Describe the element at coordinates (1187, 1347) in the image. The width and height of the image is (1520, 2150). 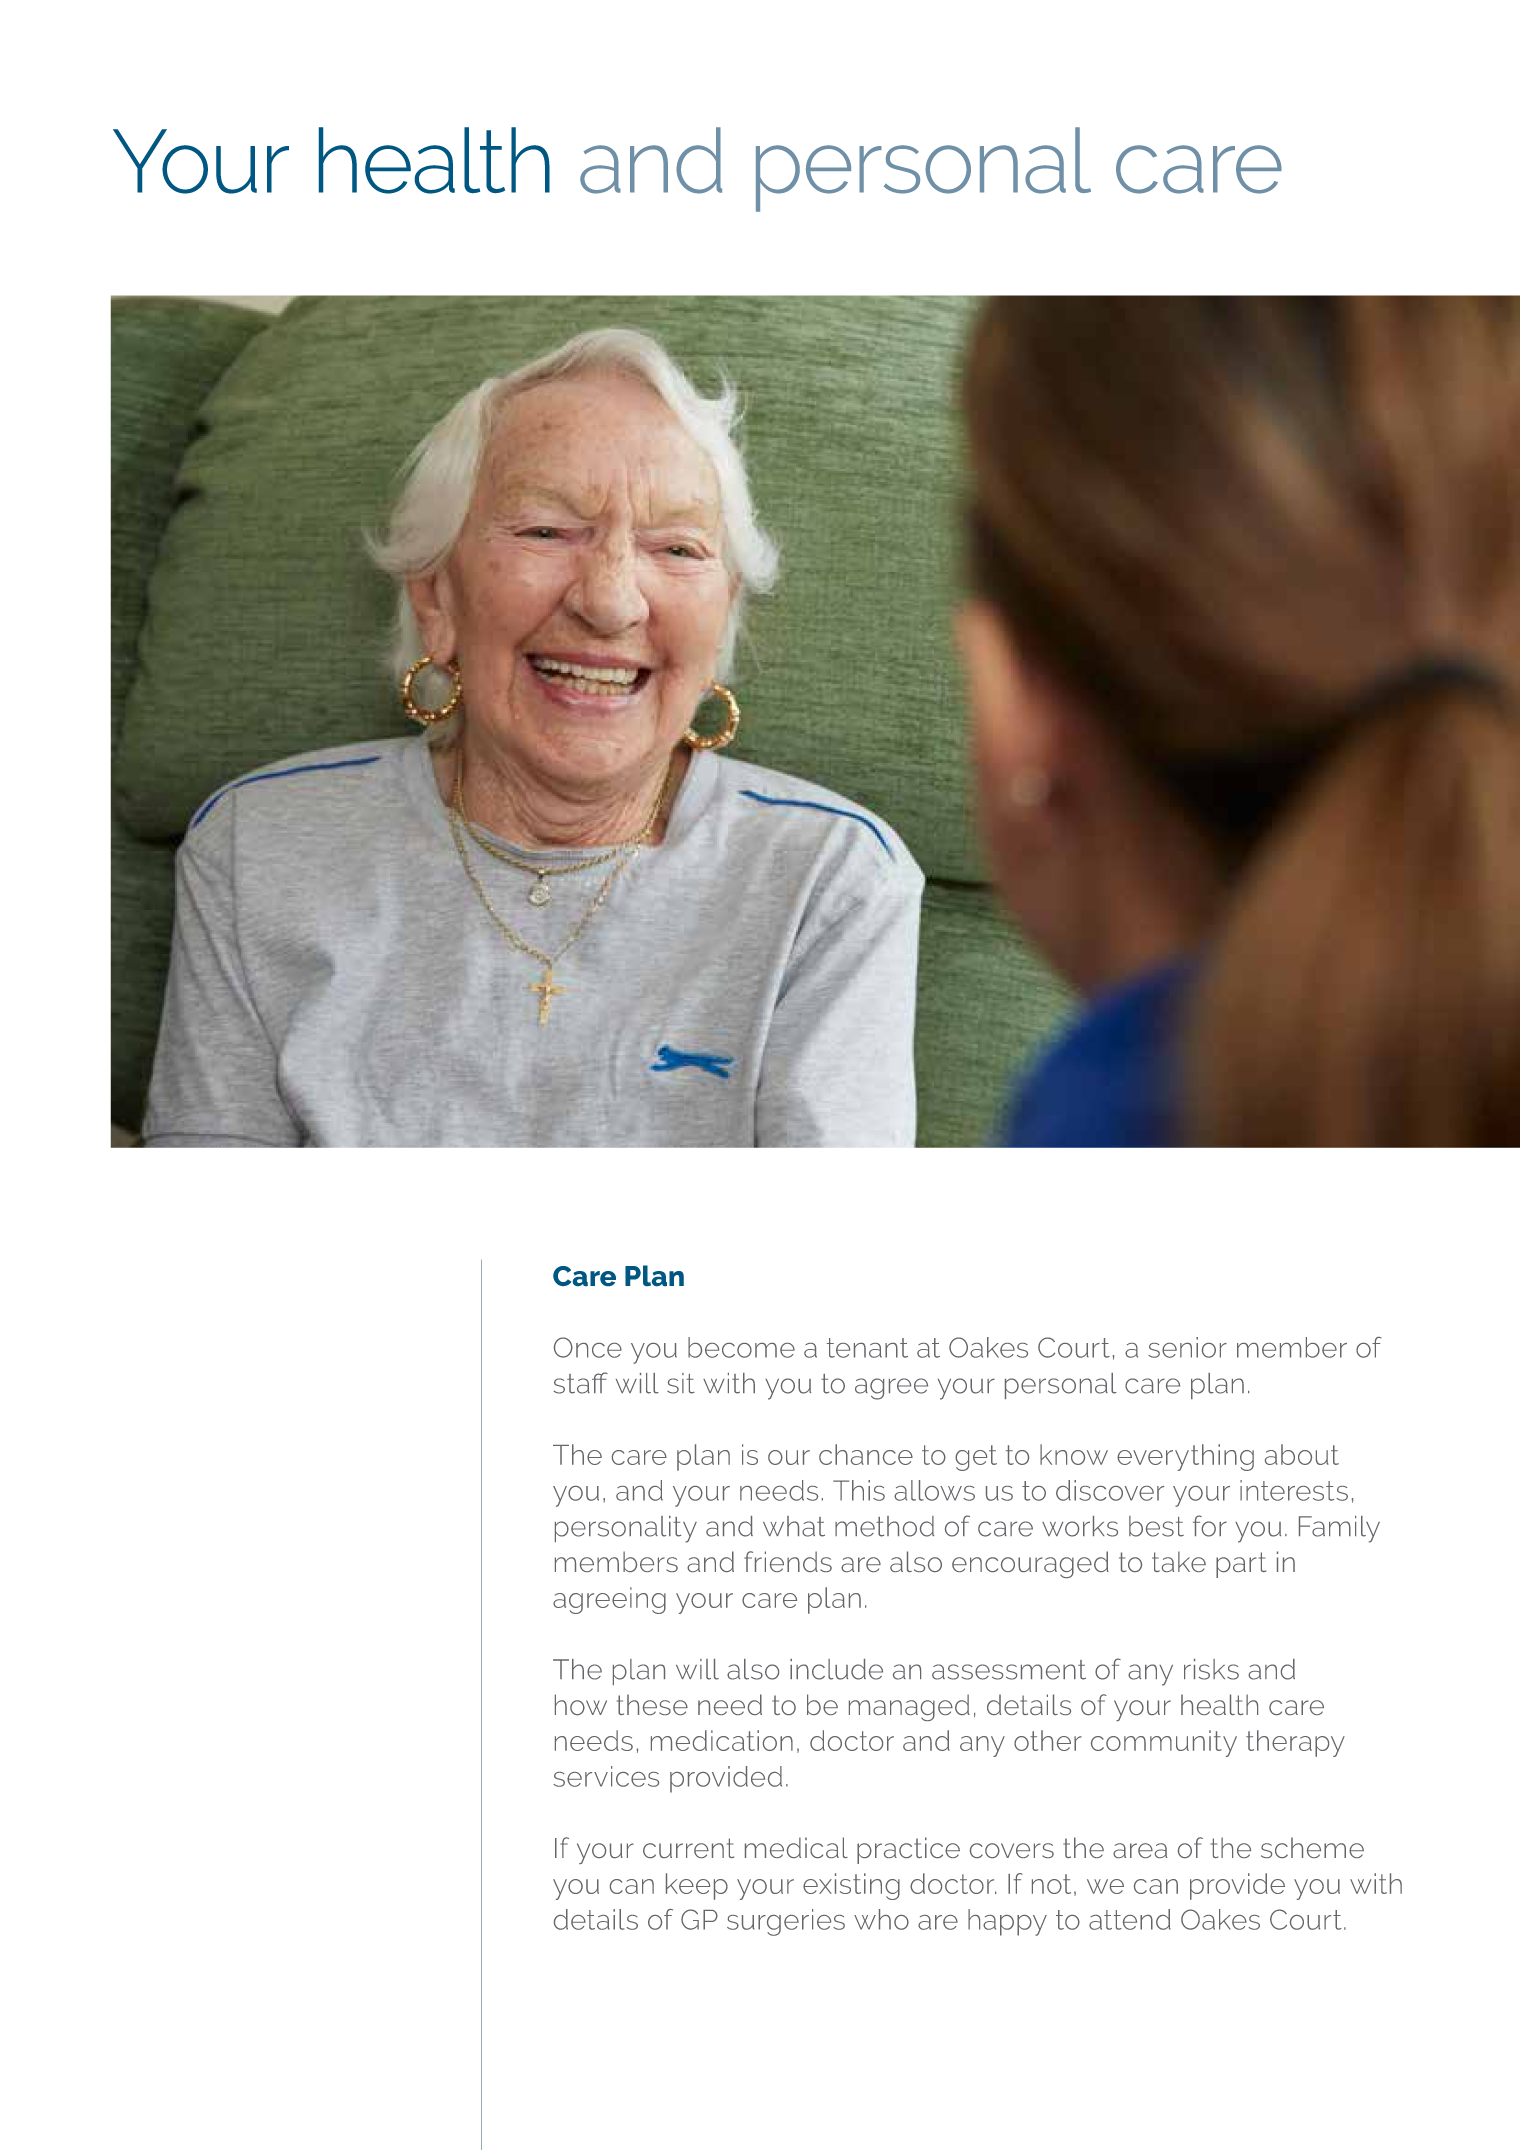
I see `senior` at that location.
